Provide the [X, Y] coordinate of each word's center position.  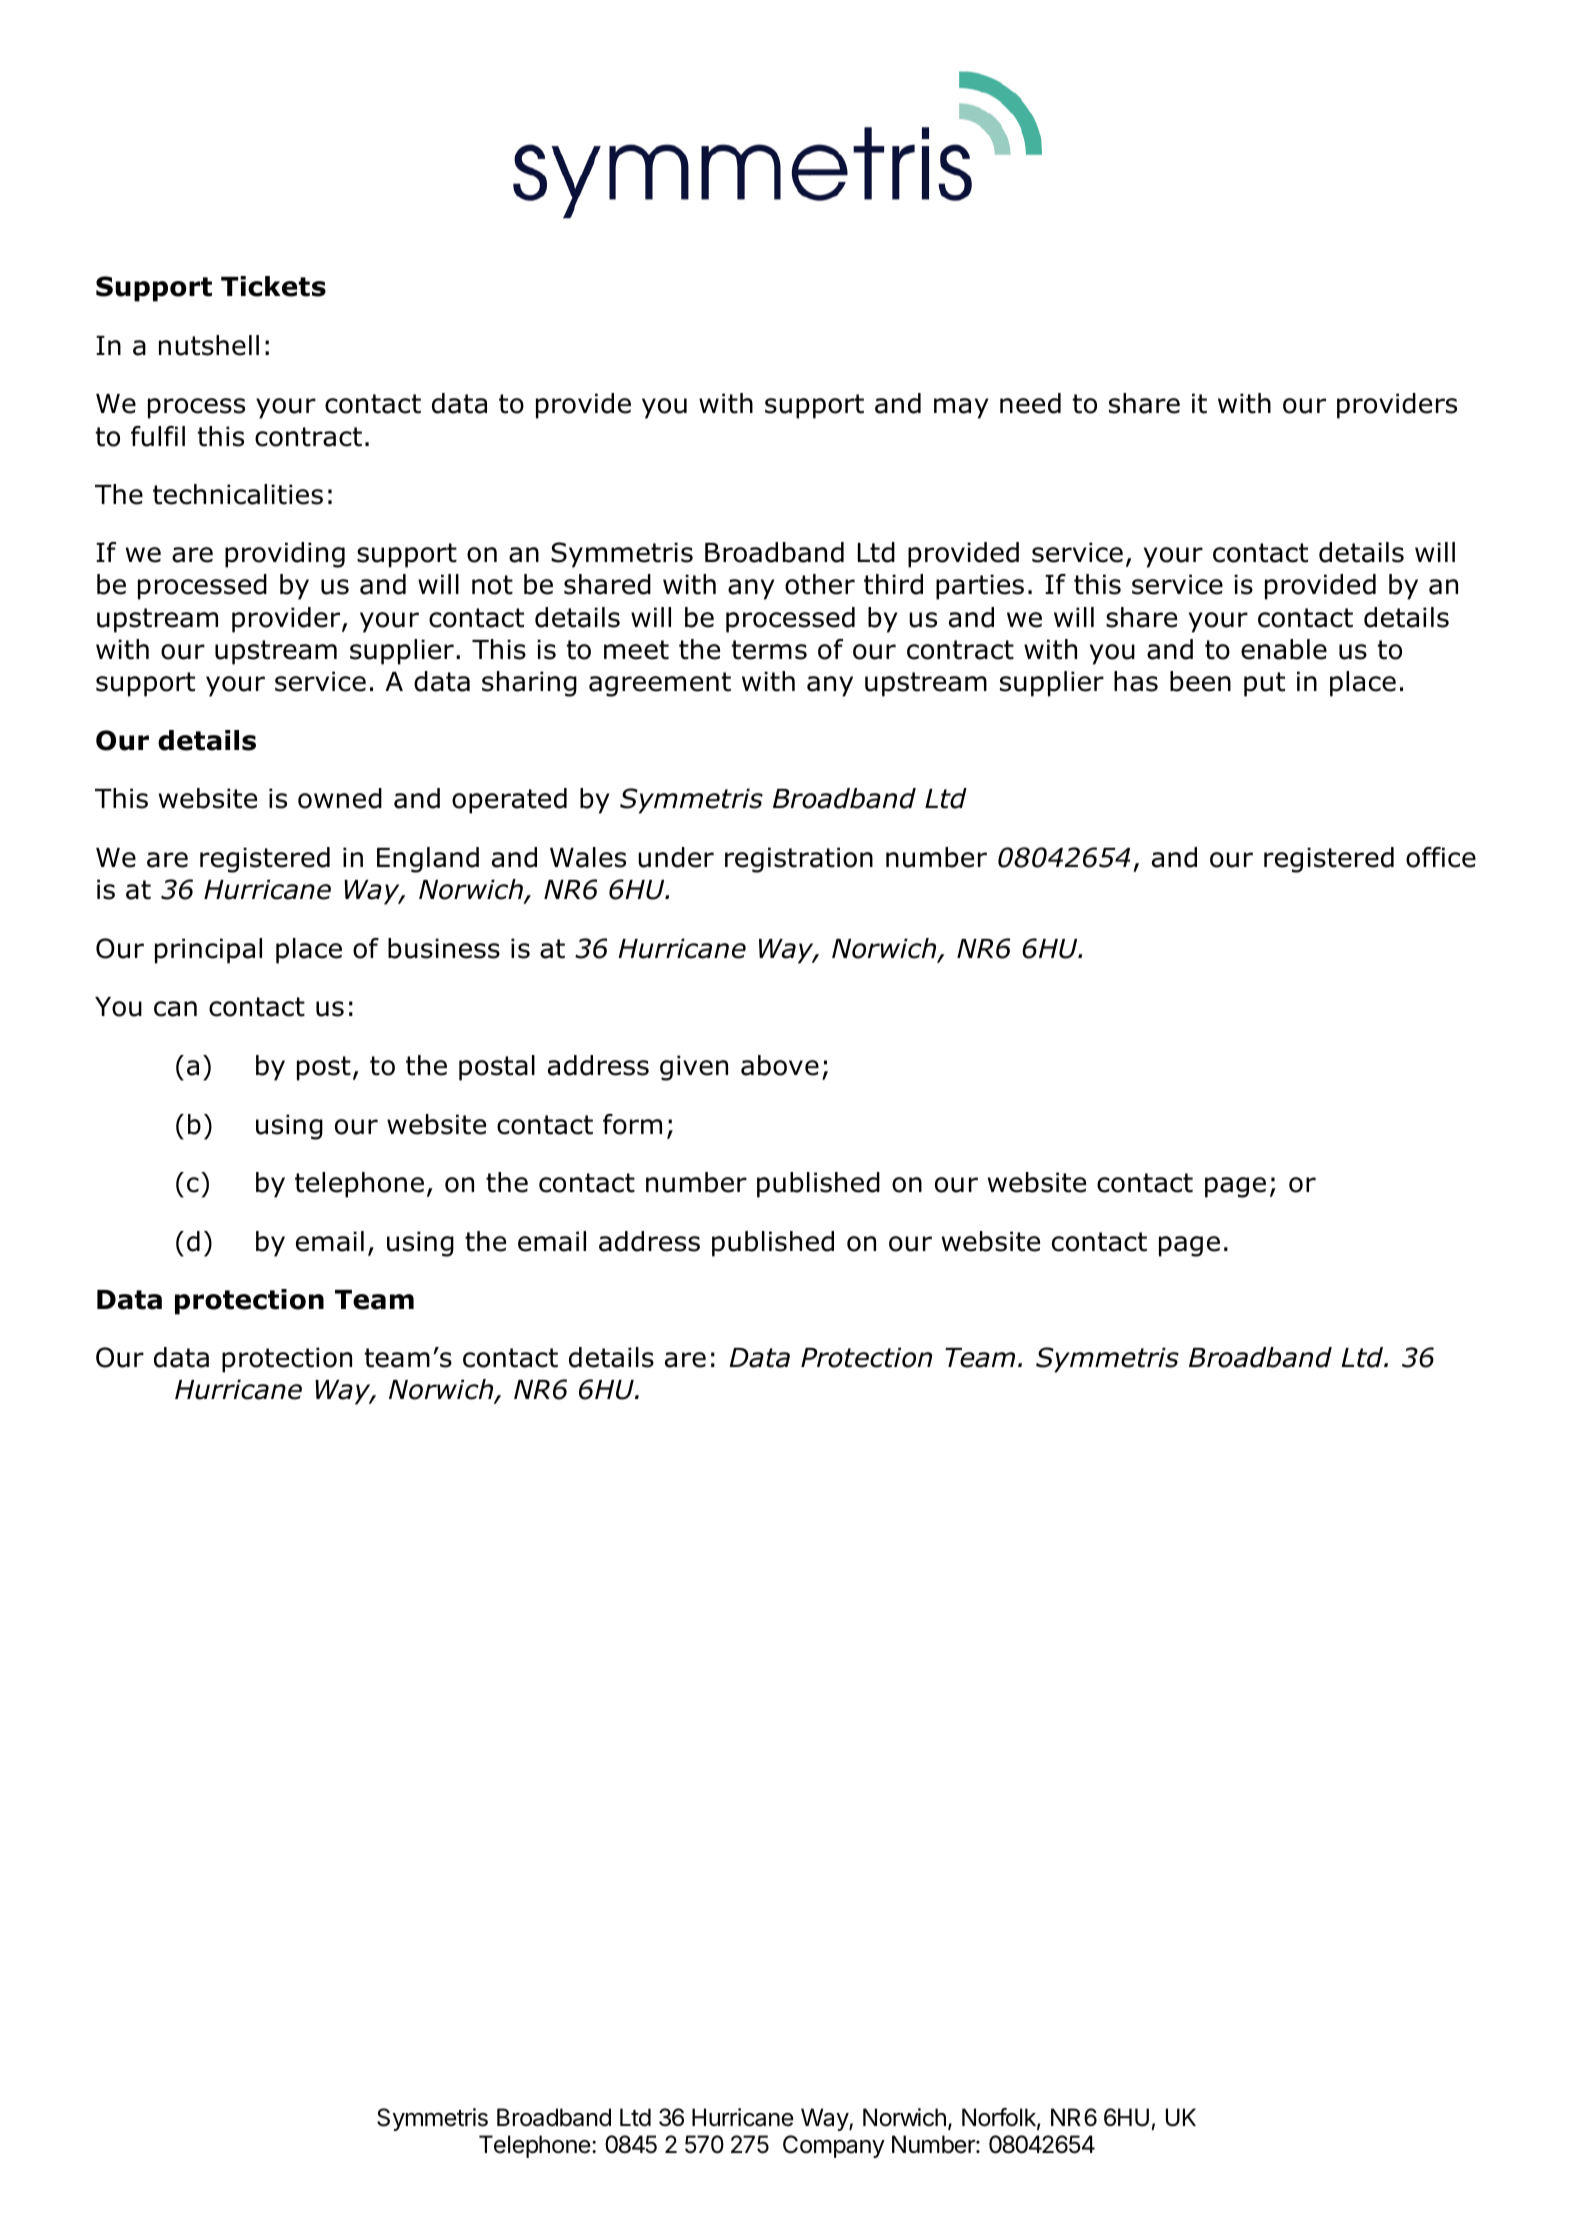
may [961, 408]
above [780, 1065]
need [1030, 403]
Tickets [273, 286]
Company [834, 2146]
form [632, 1124]
